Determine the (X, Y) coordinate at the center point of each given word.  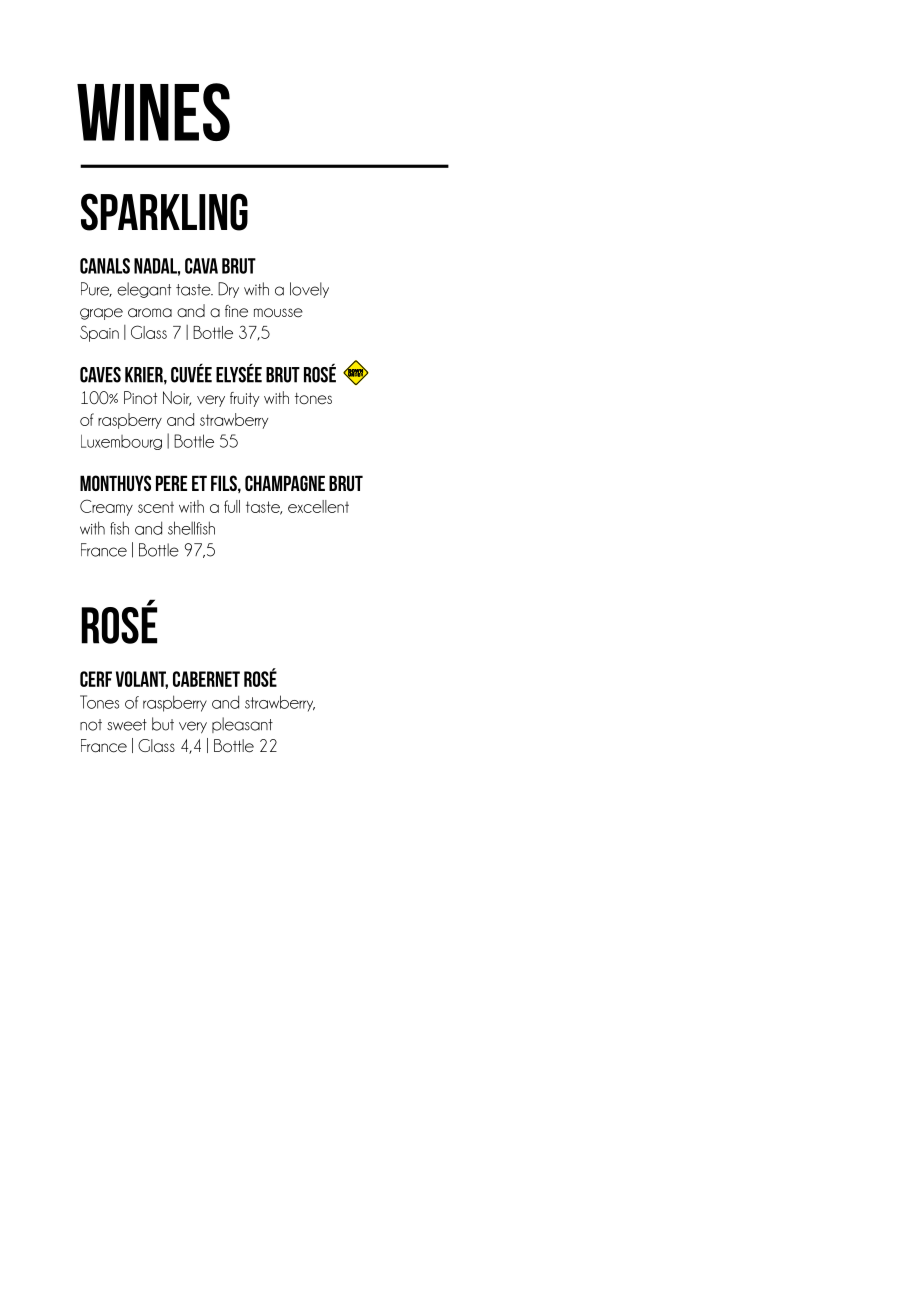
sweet (127, 725)
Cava (201, 266)
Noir (177, 398)
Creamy (106, 507)
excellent (318, 506)
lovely (309, 290)
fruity (245, 399)
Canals (105, 266)
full (232, 506)
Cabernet (206, 679)
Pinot (140, 398)
